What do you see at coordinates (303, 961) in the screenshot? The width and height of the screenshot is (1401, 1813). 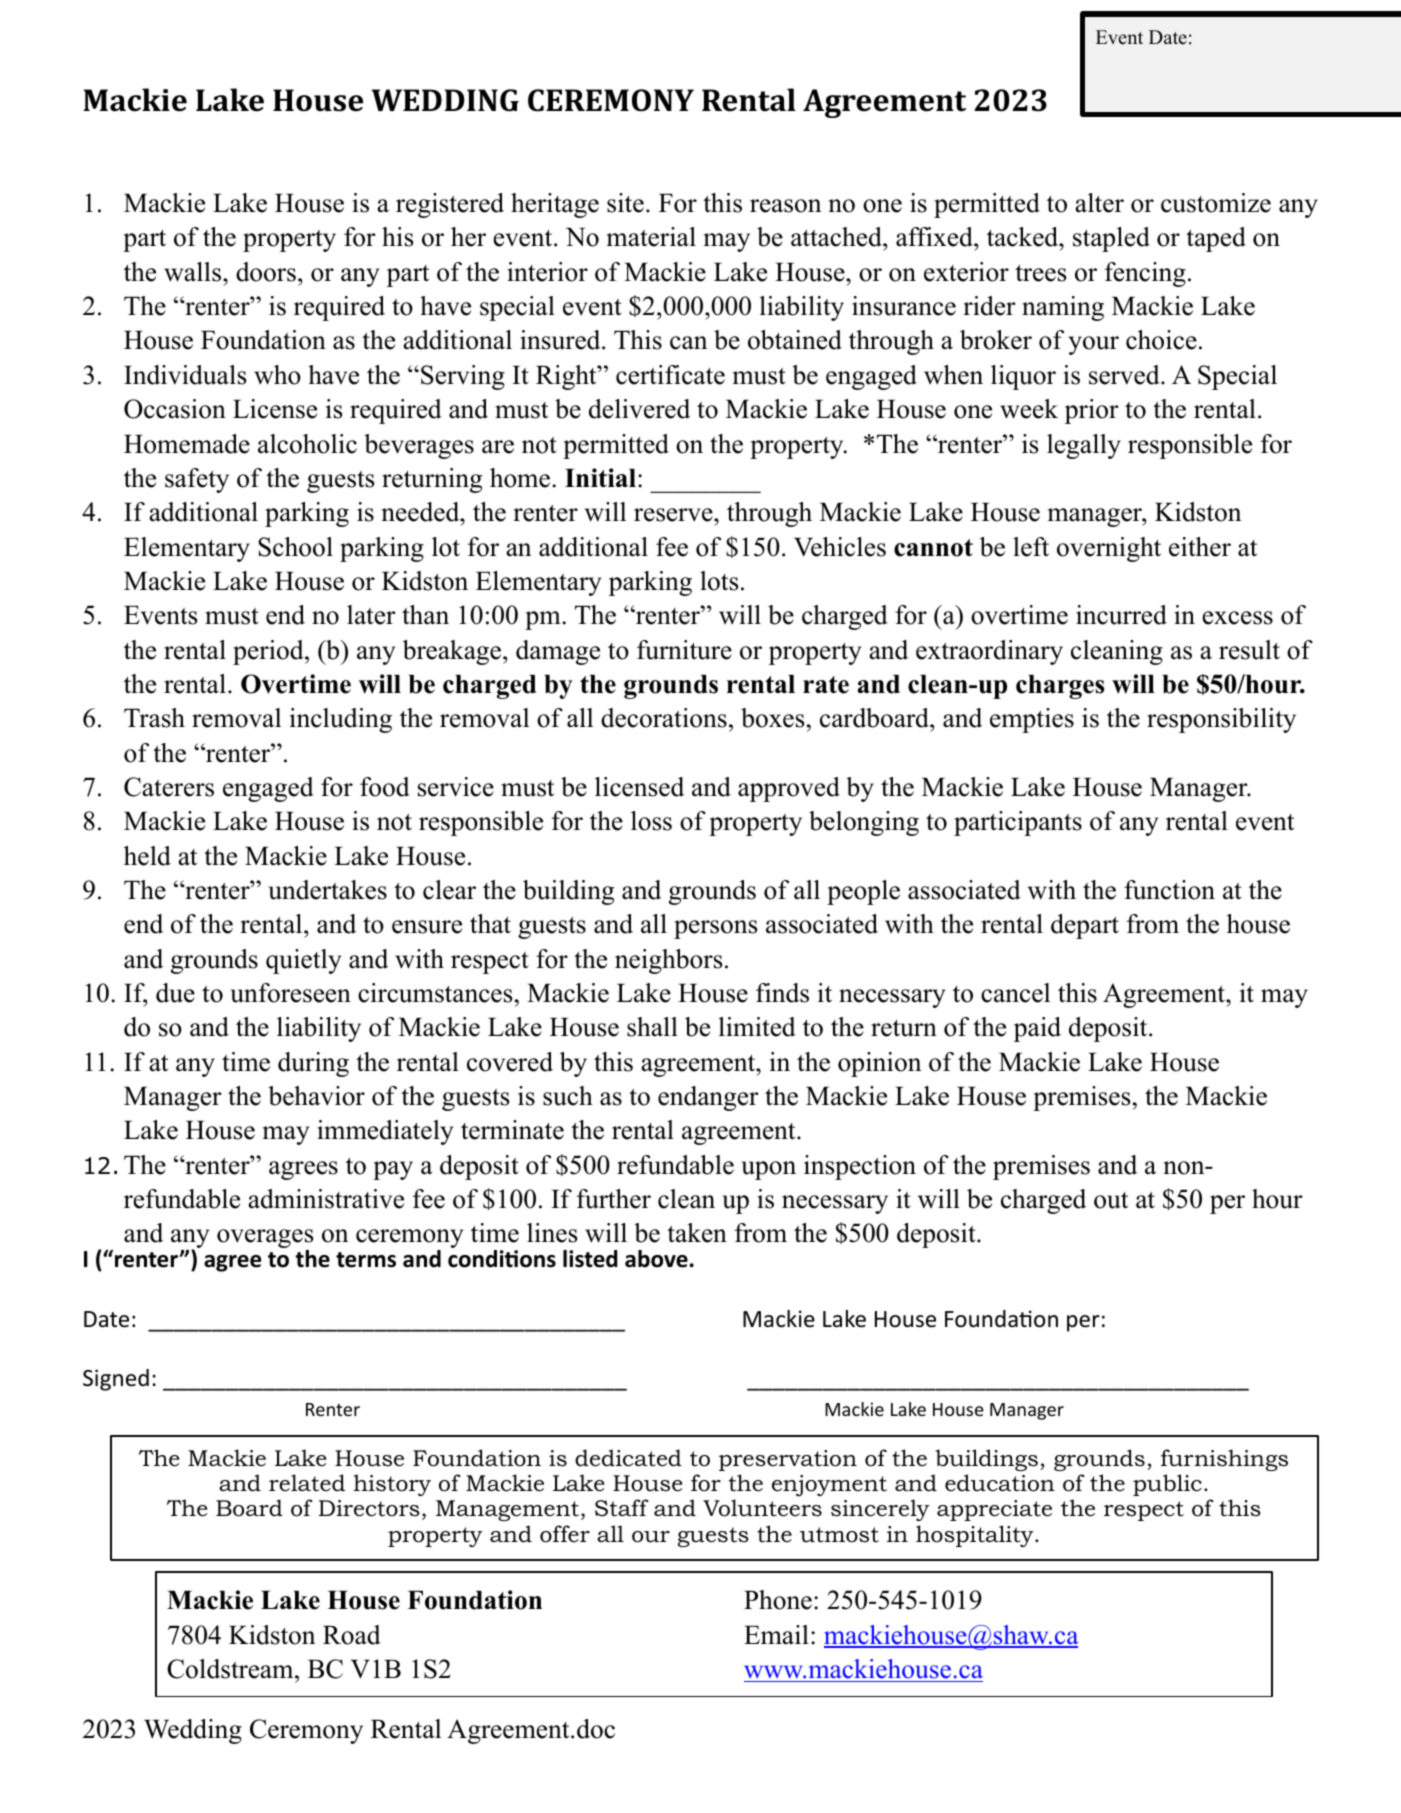 I see `quietly` at bounding box center [303, 961].
